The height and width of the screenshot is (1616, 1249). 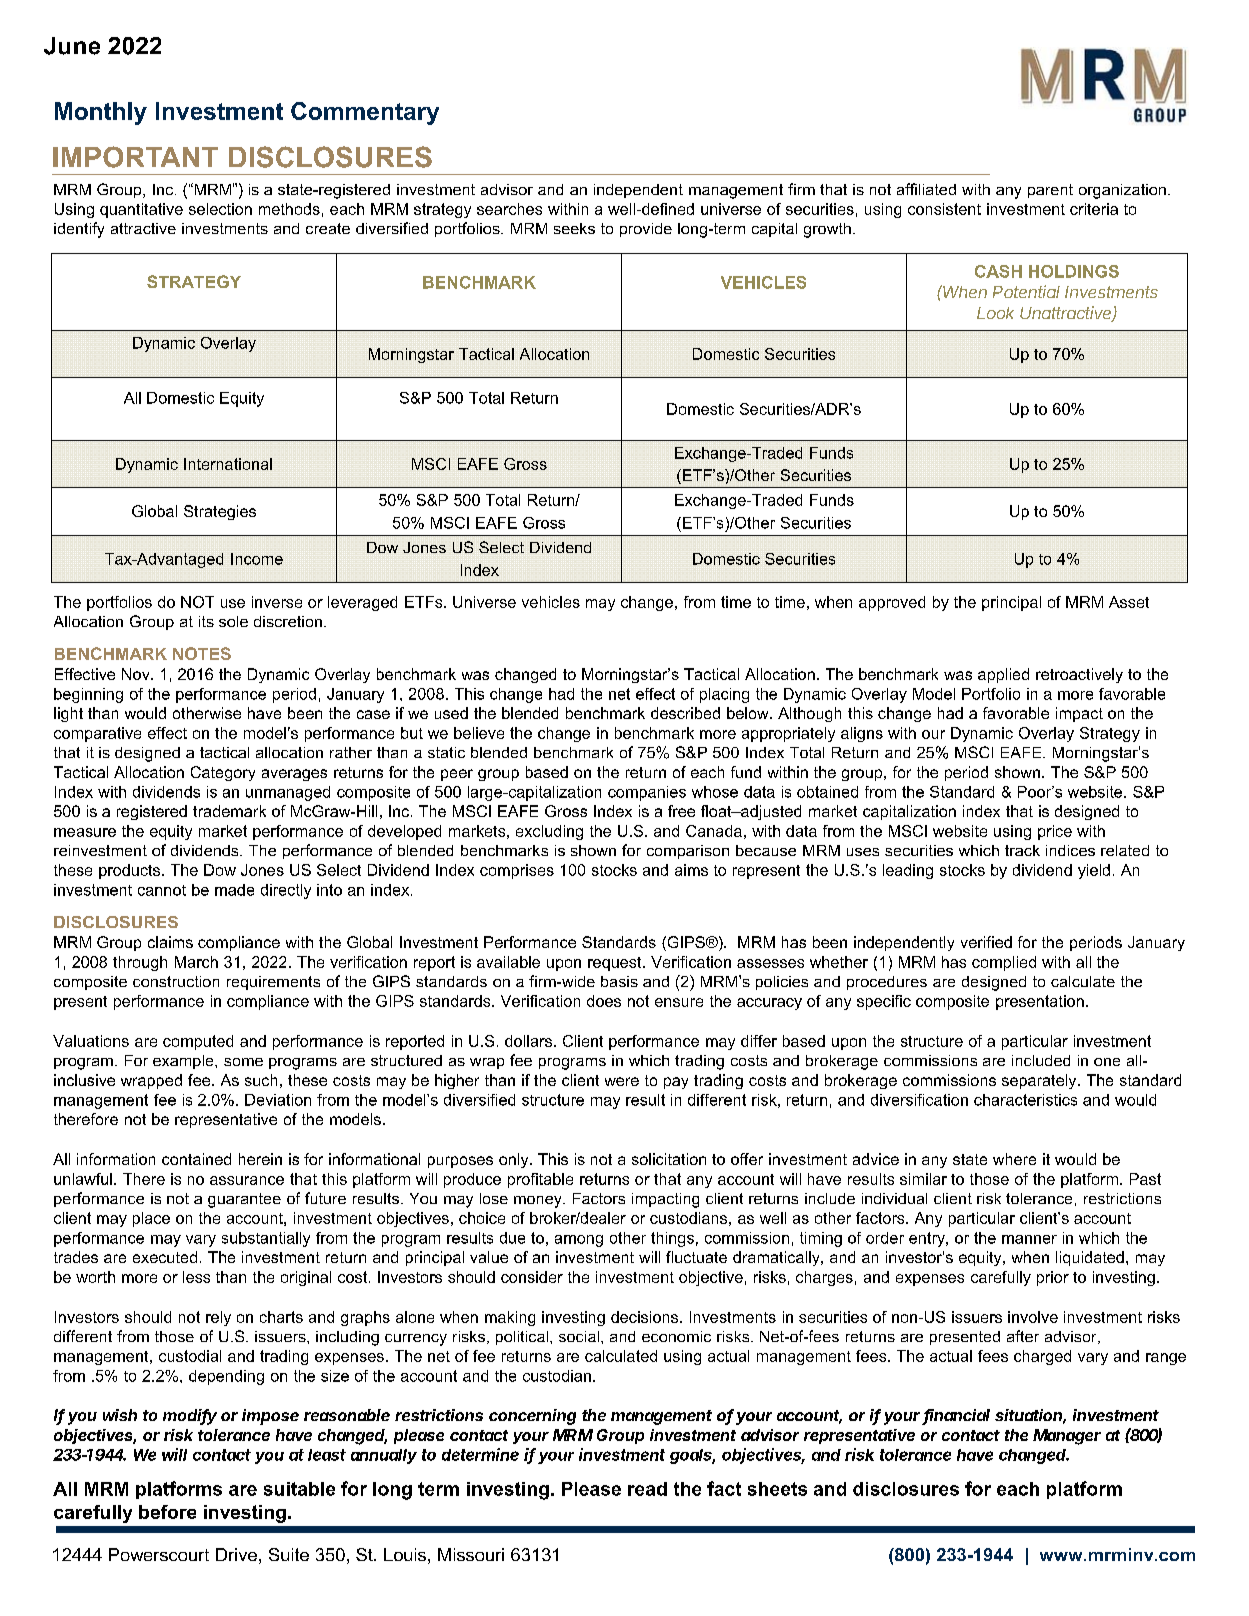 What do you see at coordinates (647, 1489) in the screenshot?
I see `read` at bounding box center [647, 1489].
